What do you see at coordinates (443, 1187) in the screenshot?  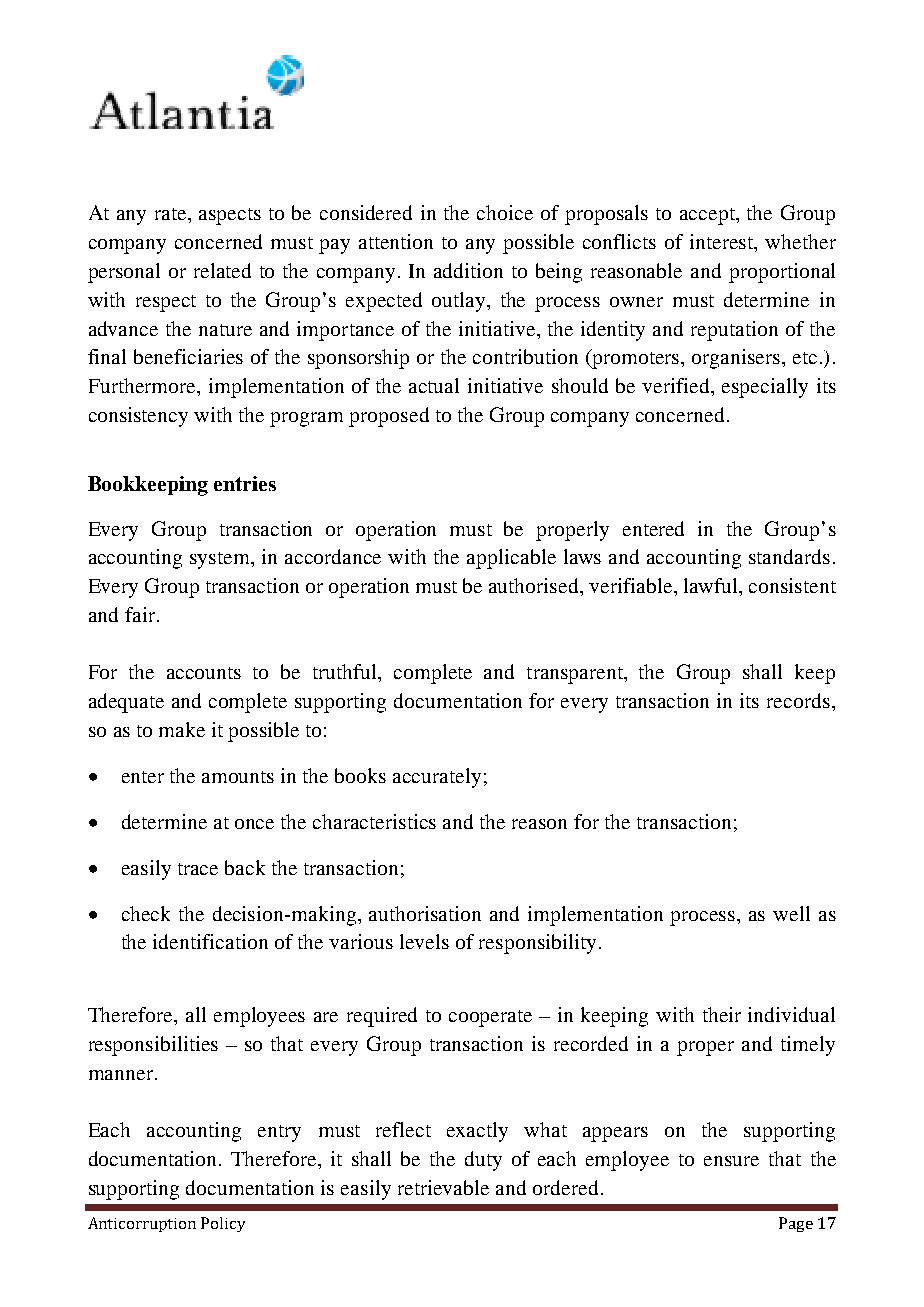 I see `retrievable` at bounding box center [443, 1187].
